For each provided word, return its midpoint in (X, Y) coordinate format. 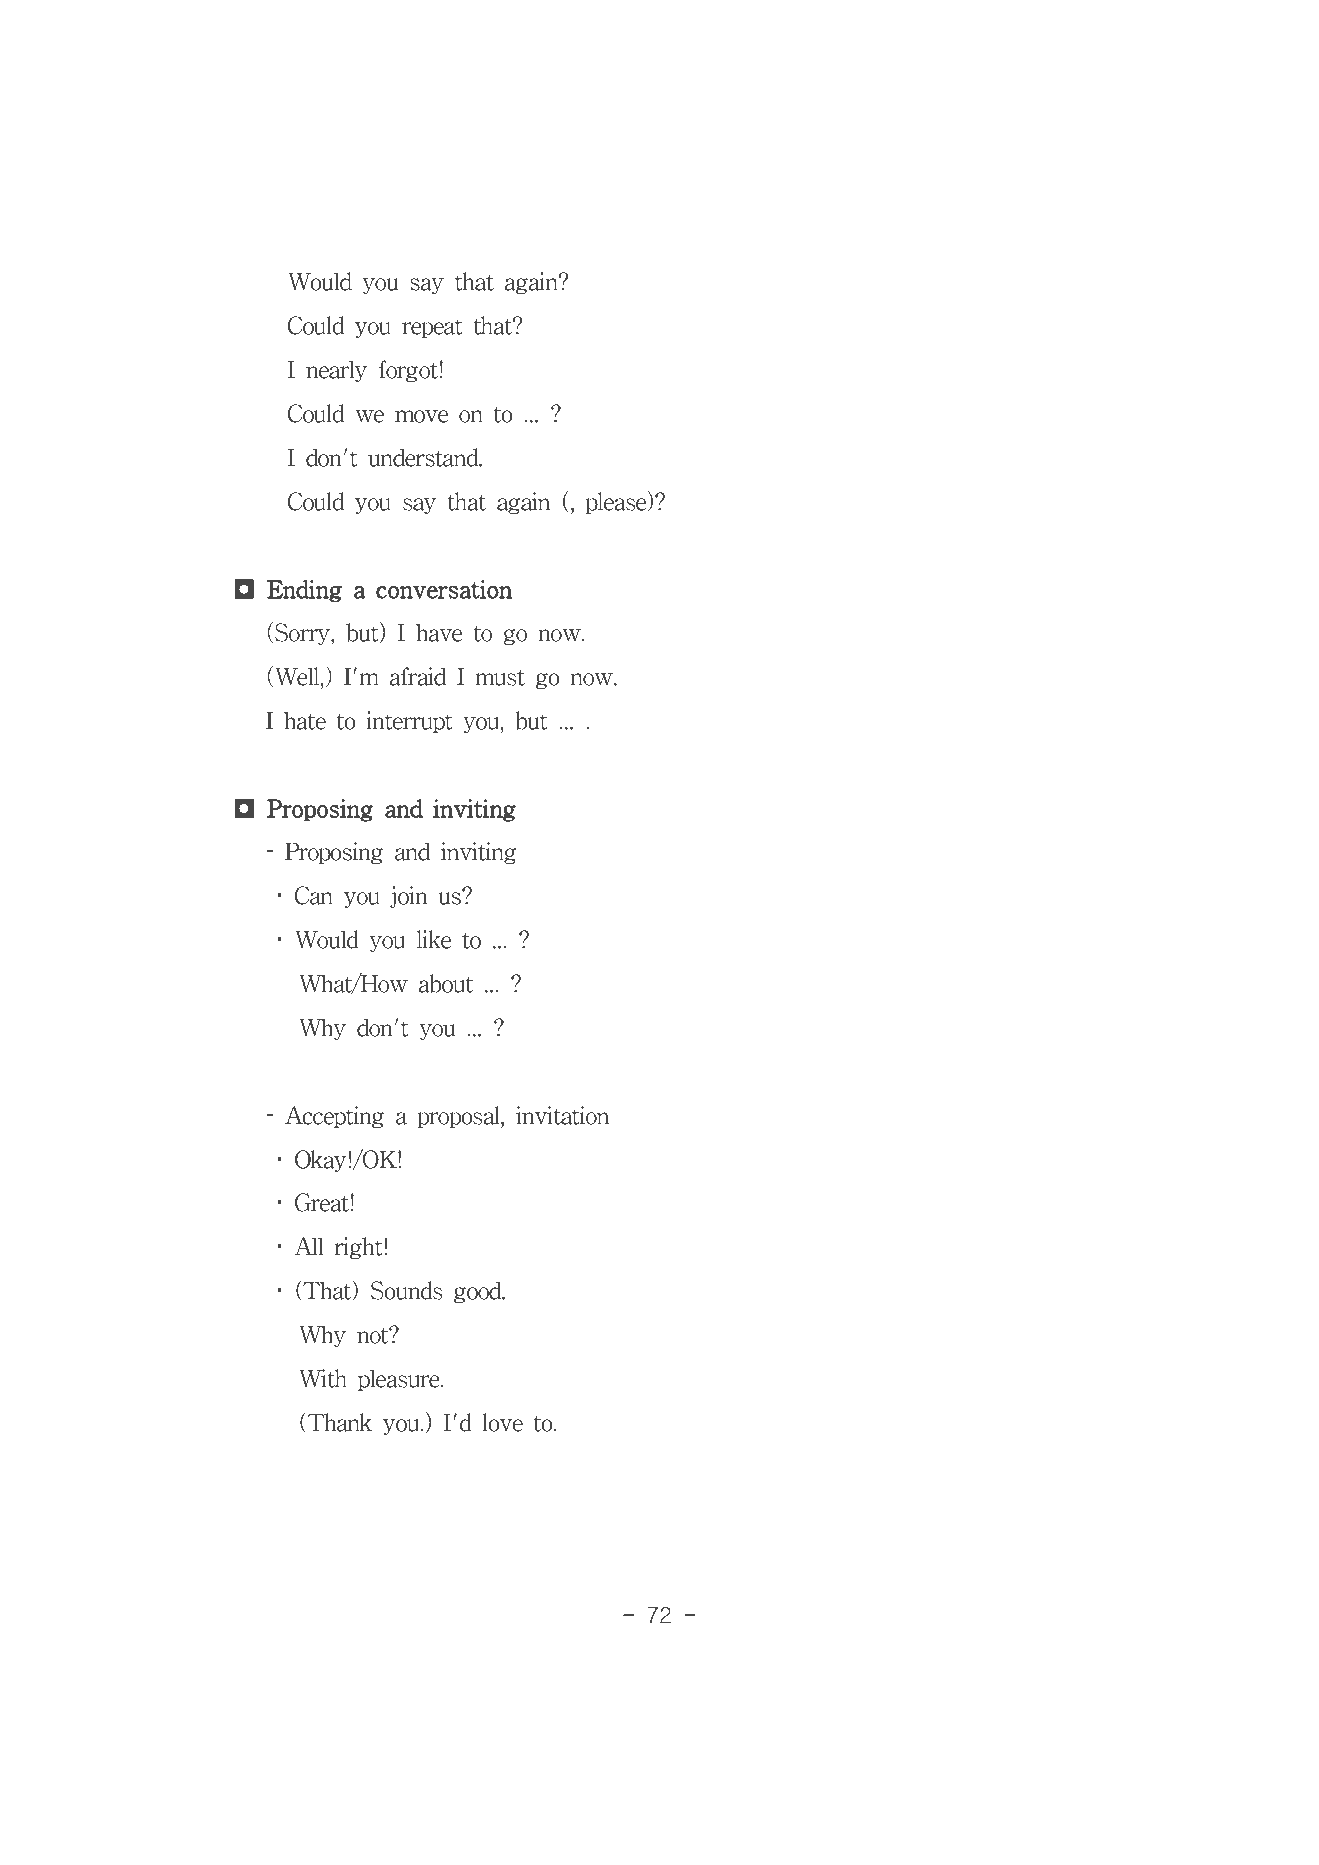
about (446, 983)
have (439, 632)
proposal (459, 1117)
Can (314, 895)
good (479, 1292)
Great (322, 1202)
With (323, 1378)
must (500, 677)
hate (305, 720)
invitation (562, 1115)
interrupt (409, 722)
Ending (304, 591)
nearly (336, 371)
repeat (432, 328)
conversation (444, 589)
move (421, 416)
